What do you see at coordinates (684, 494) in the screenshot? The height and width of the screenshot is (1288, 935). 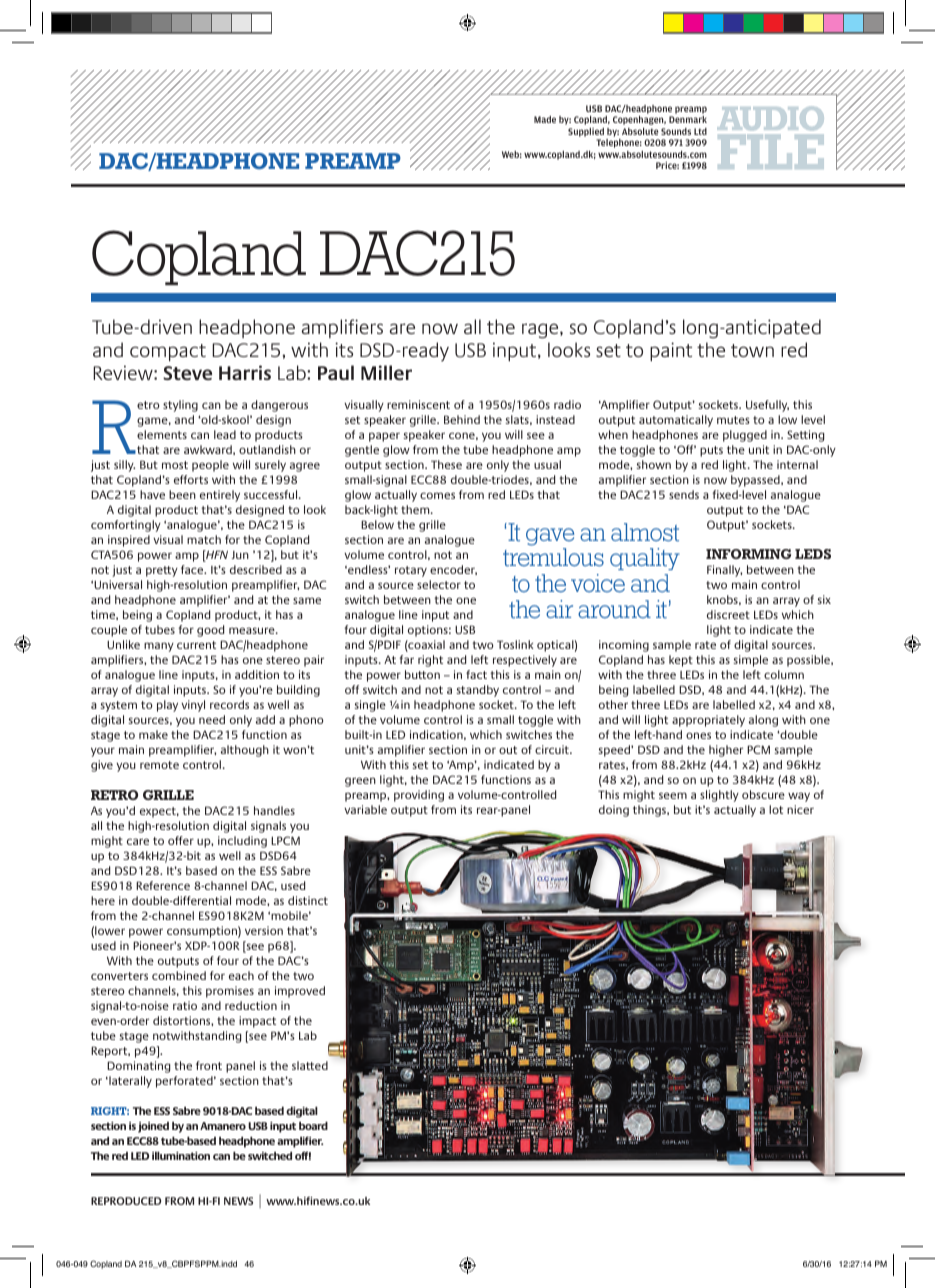 I see `sends` at bounding box center [684, 494].
